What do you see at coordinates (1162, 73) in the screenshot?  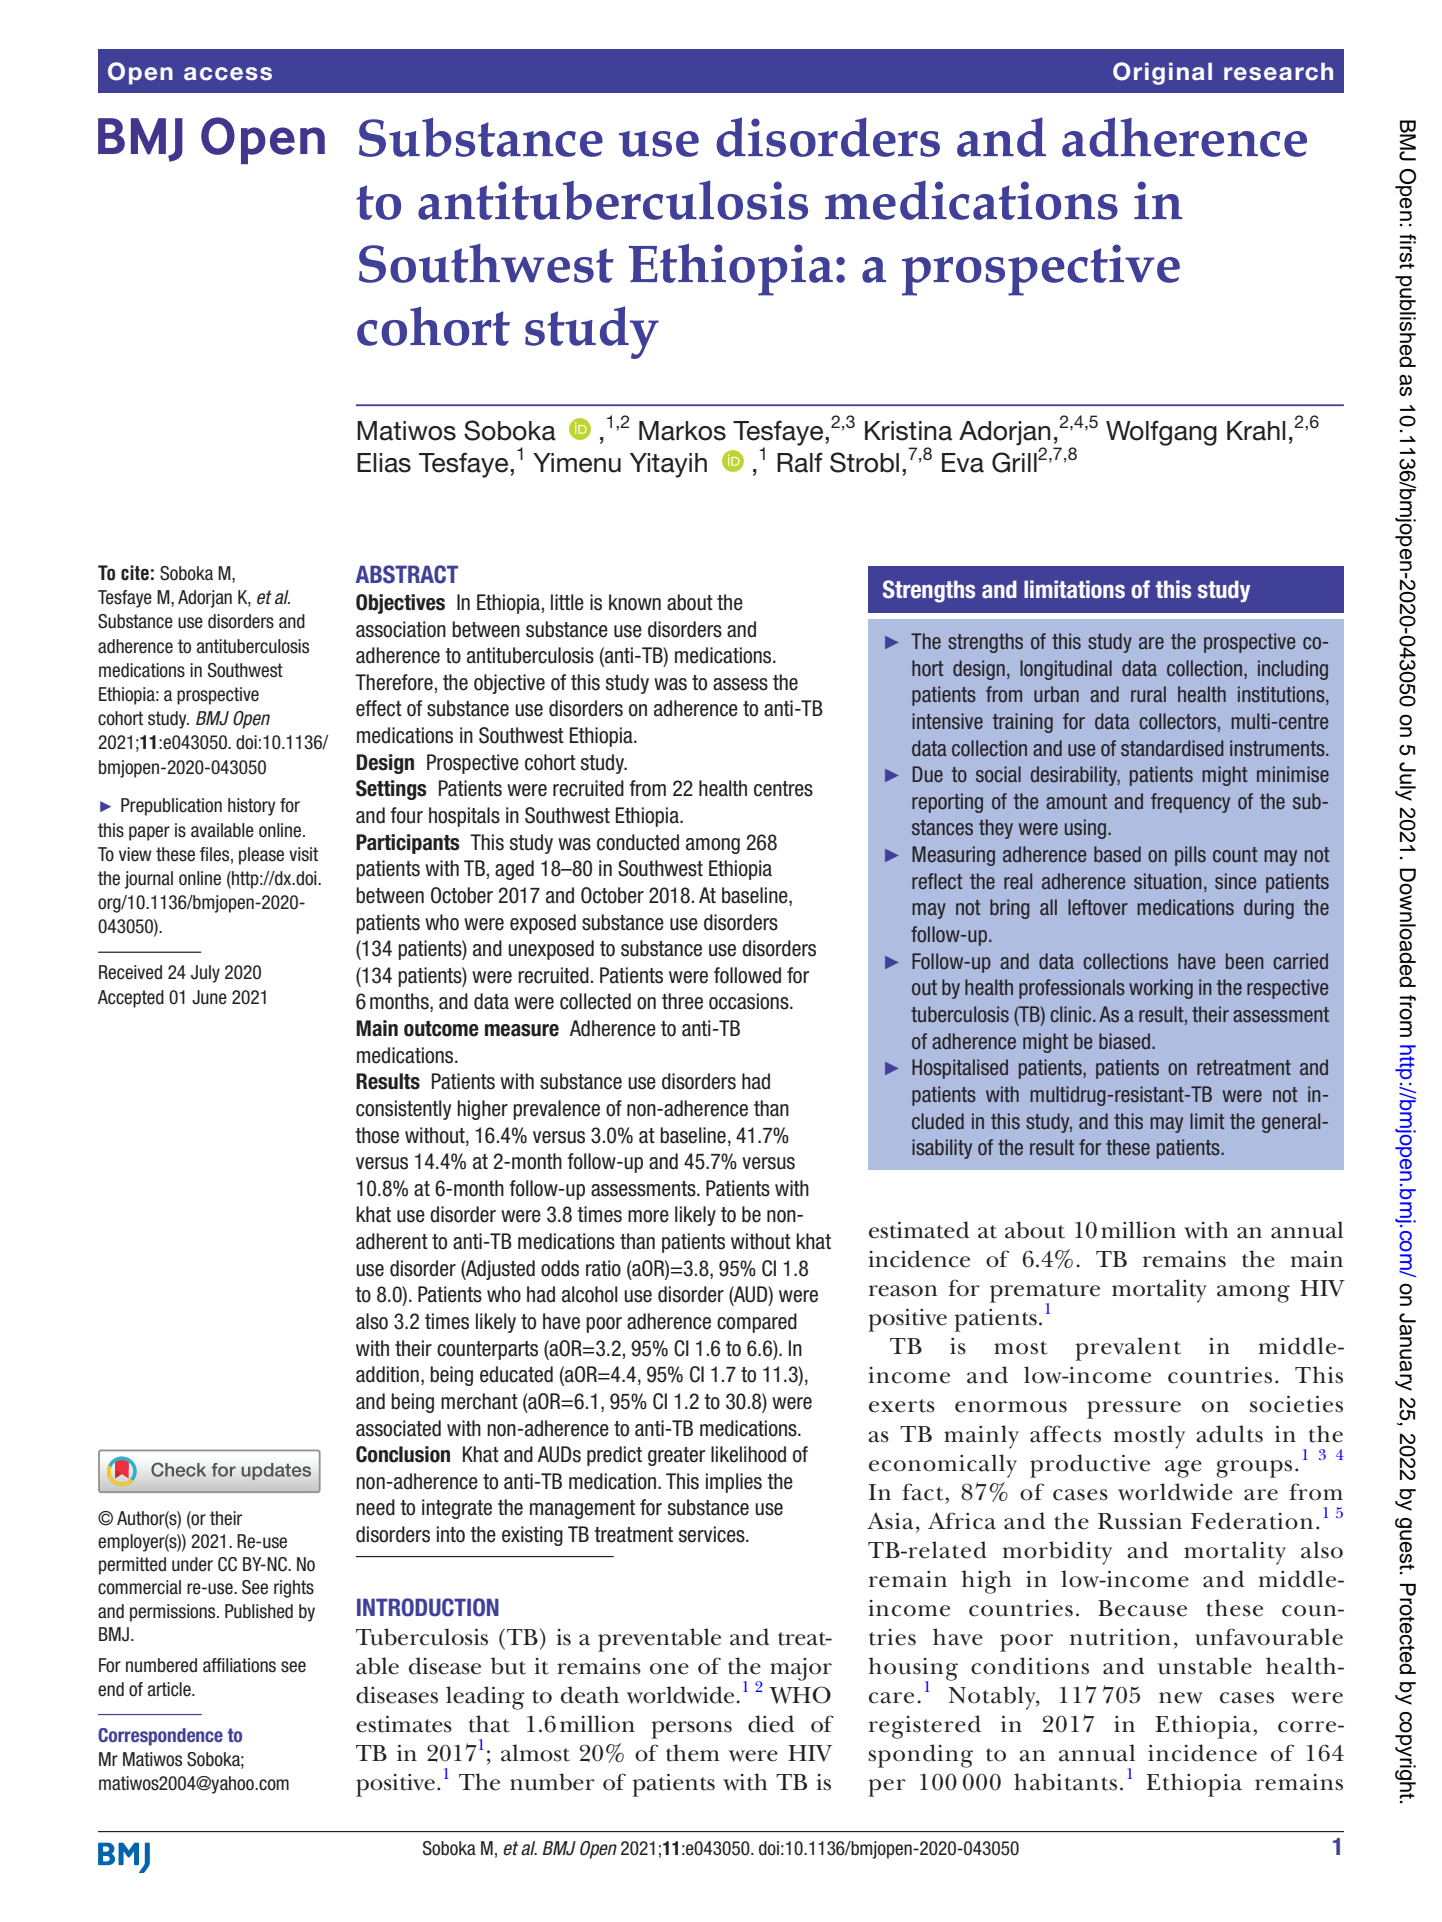 I see `Original` at bounding box center [1162, 73].
